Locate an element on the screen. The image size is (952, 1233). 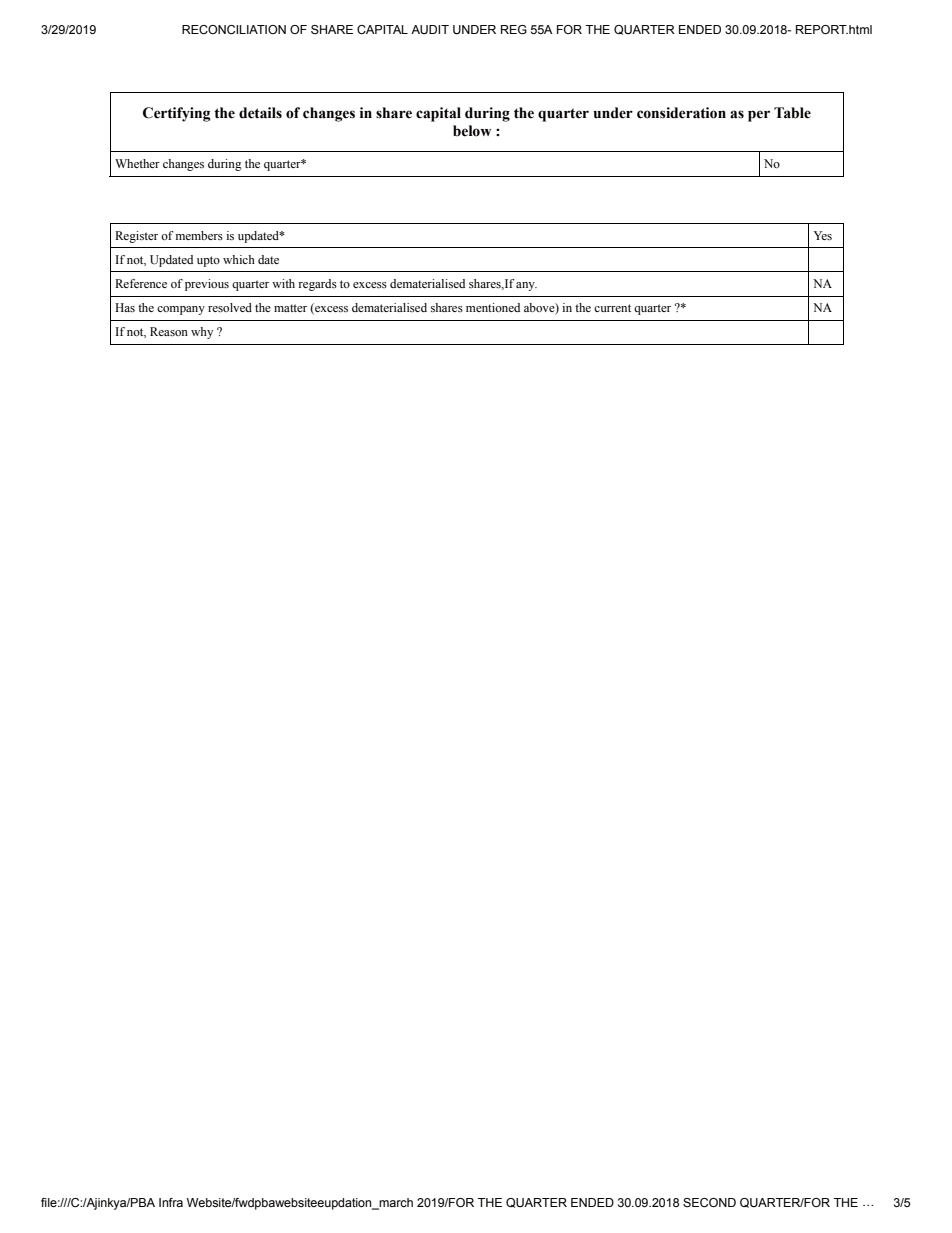
per is located at coordinates (759, 116).
